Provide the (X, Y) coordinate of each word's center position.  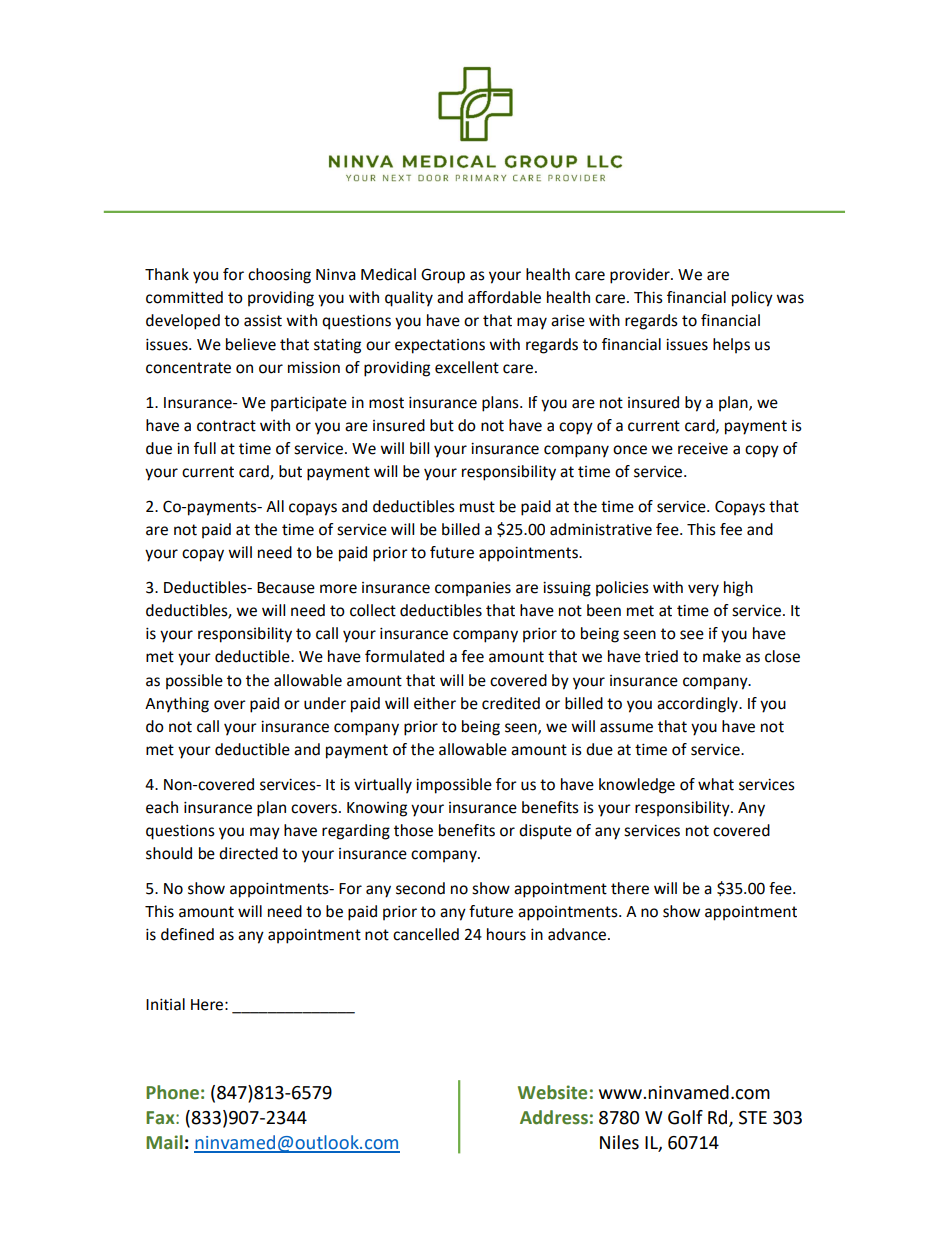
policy (752, 299)
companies (473, 589)
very (703, 590)
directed (248, 853)
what (716, 784)
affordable (504, 297)
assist (263, 321)
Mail (164, 1142)
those (413, 830)
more (338, 589)
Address (554, 1117)
